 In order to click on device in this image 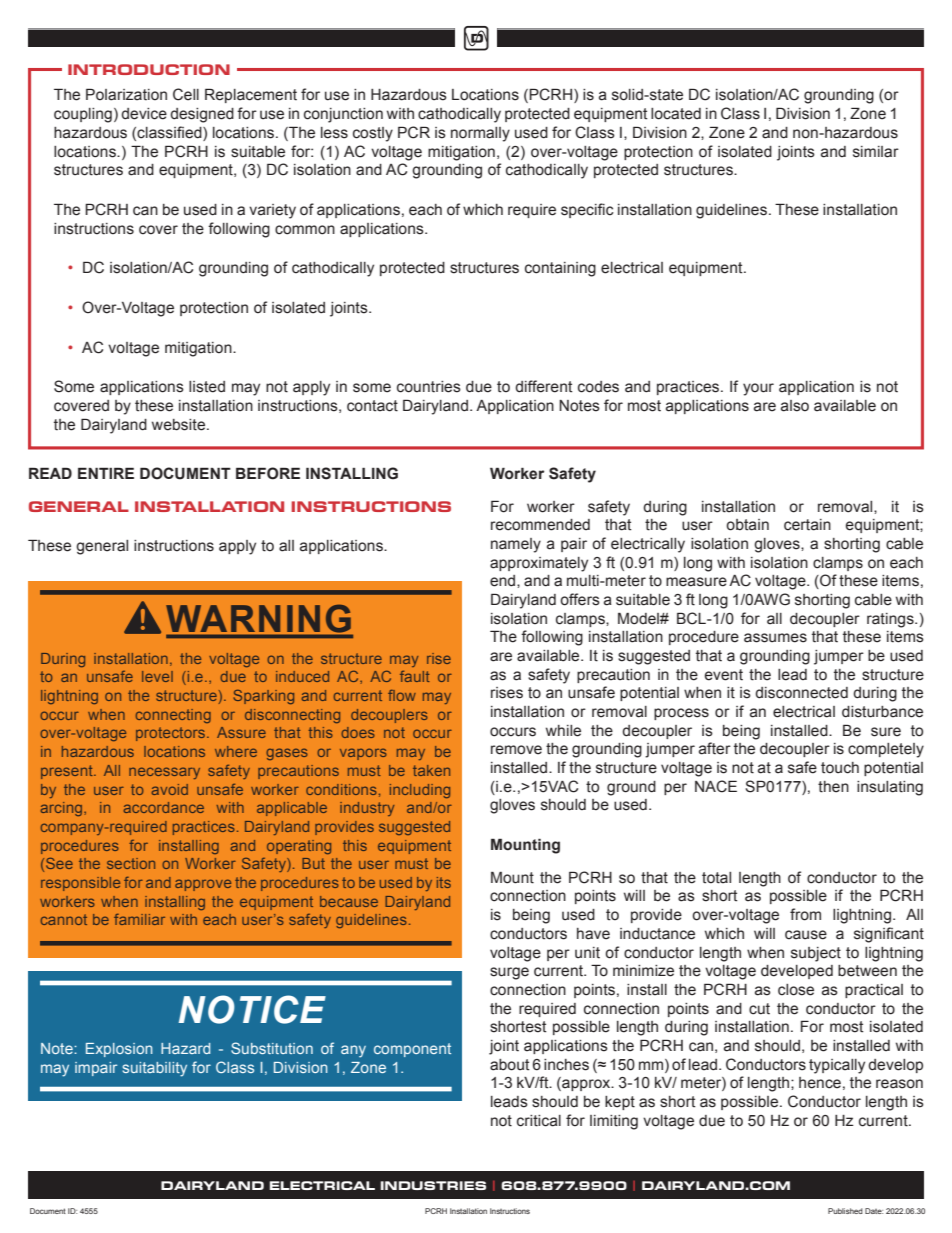, I will do `click(144, 114)`.
